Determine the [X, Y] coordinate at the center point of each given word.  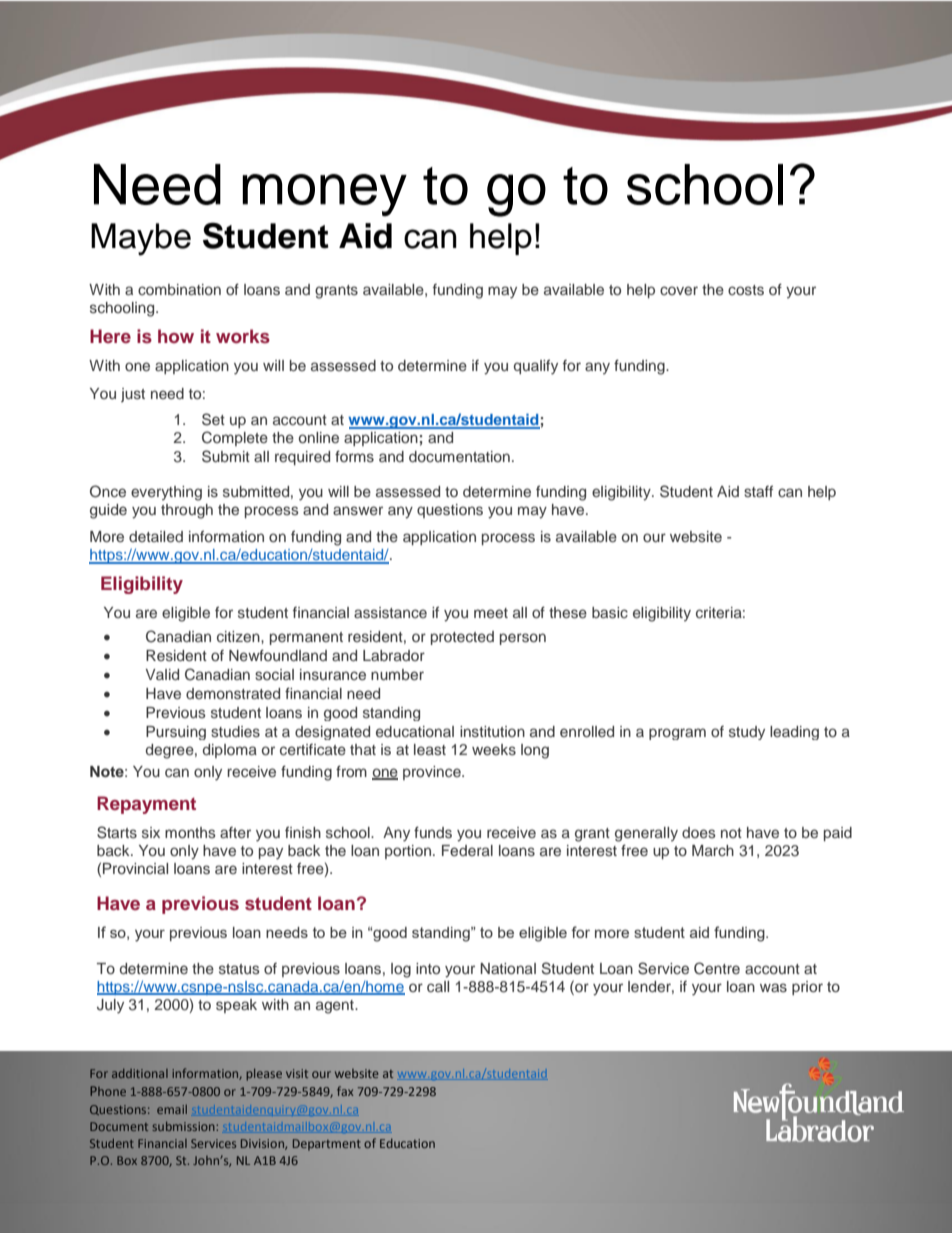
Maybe [141, 239]
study [747, 733]
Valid [162, 674]
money [324, 195]
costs [746, 290]
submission [183, 1126]
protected [462, 638]
